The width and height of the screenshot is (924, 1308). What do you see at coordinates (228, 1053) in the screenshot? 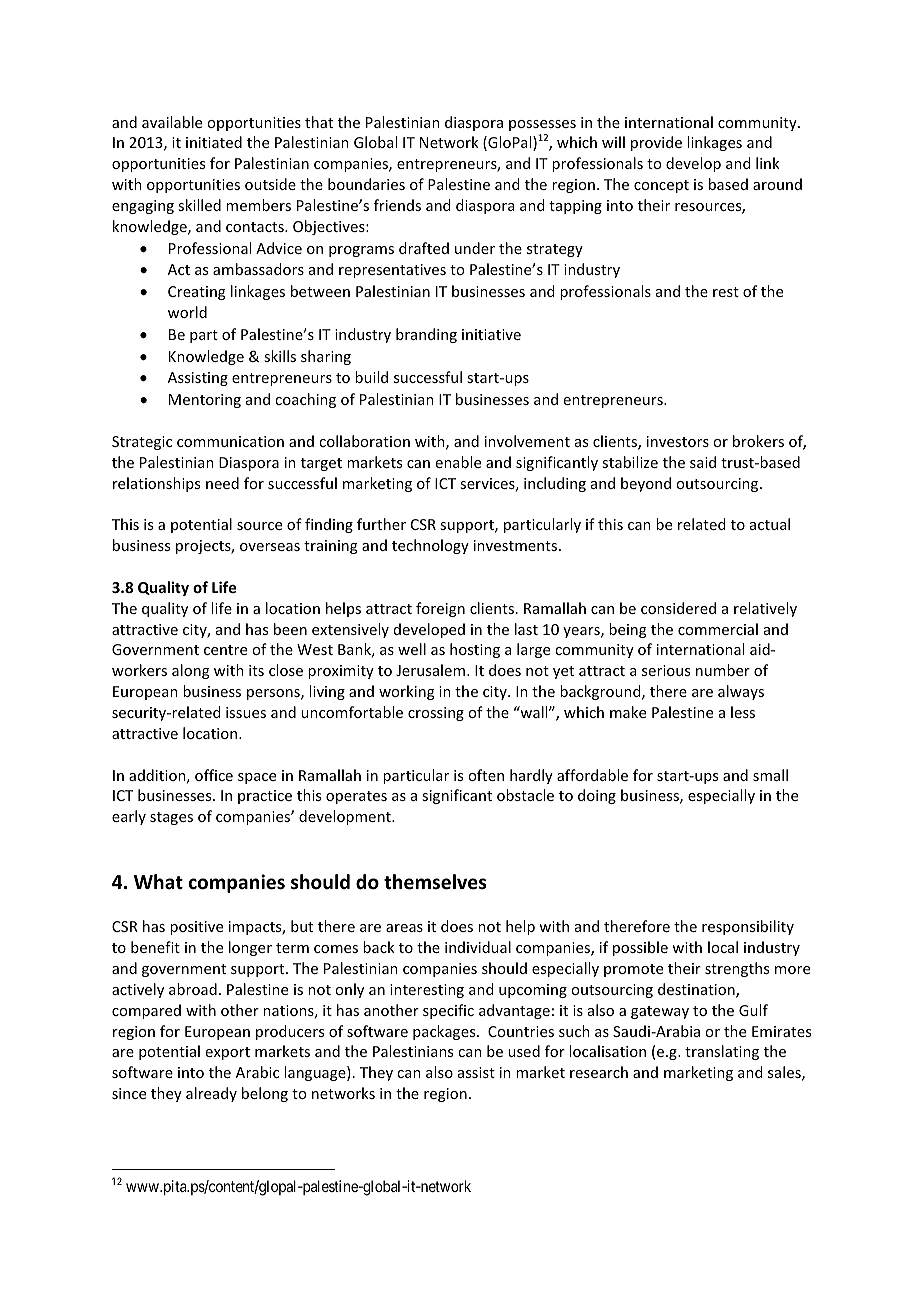
I see `export` at bounding box center [228, 1053].
